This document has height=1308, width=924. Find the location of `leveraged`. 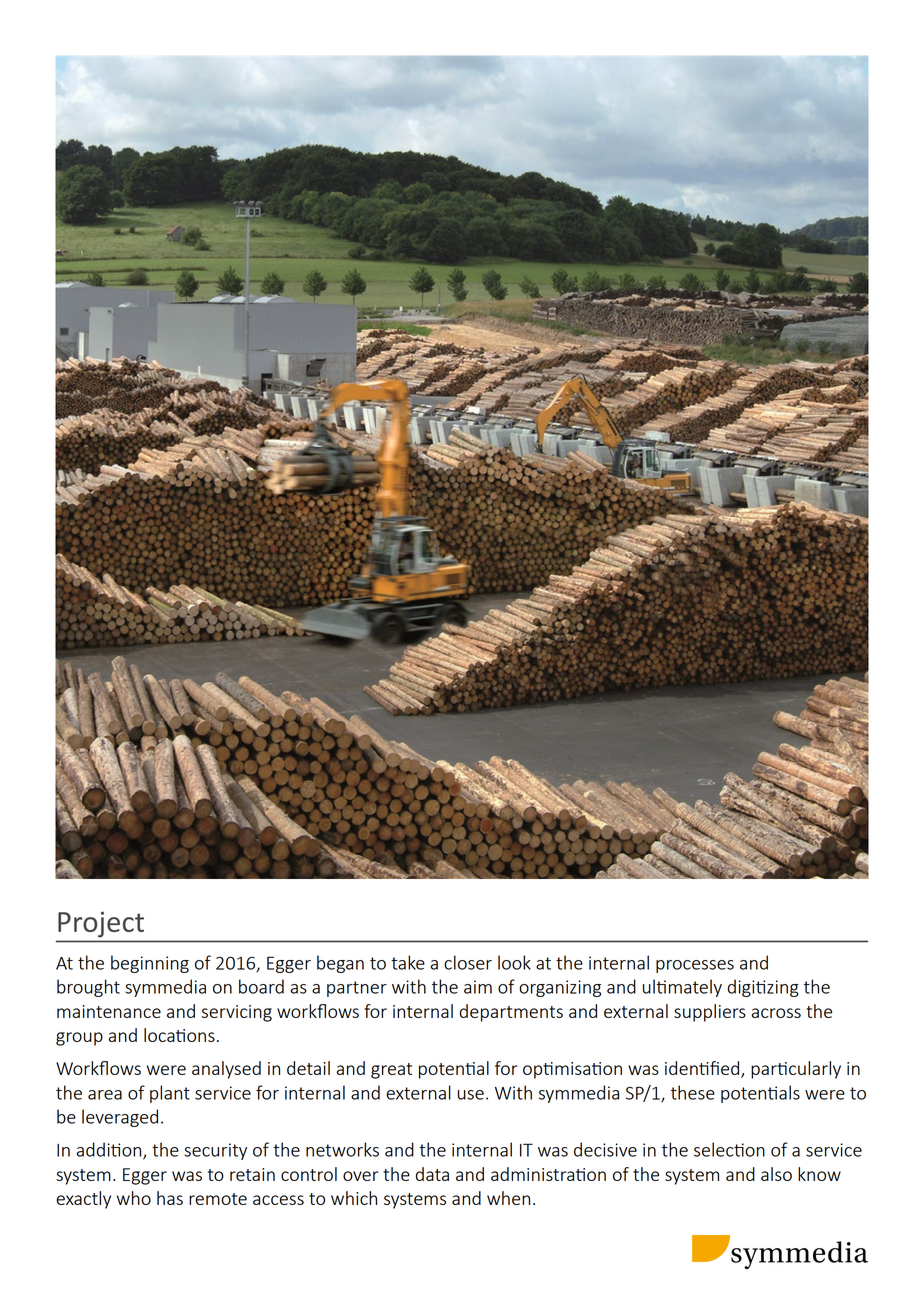

leveraged is located at coordinates (120, 1118).
